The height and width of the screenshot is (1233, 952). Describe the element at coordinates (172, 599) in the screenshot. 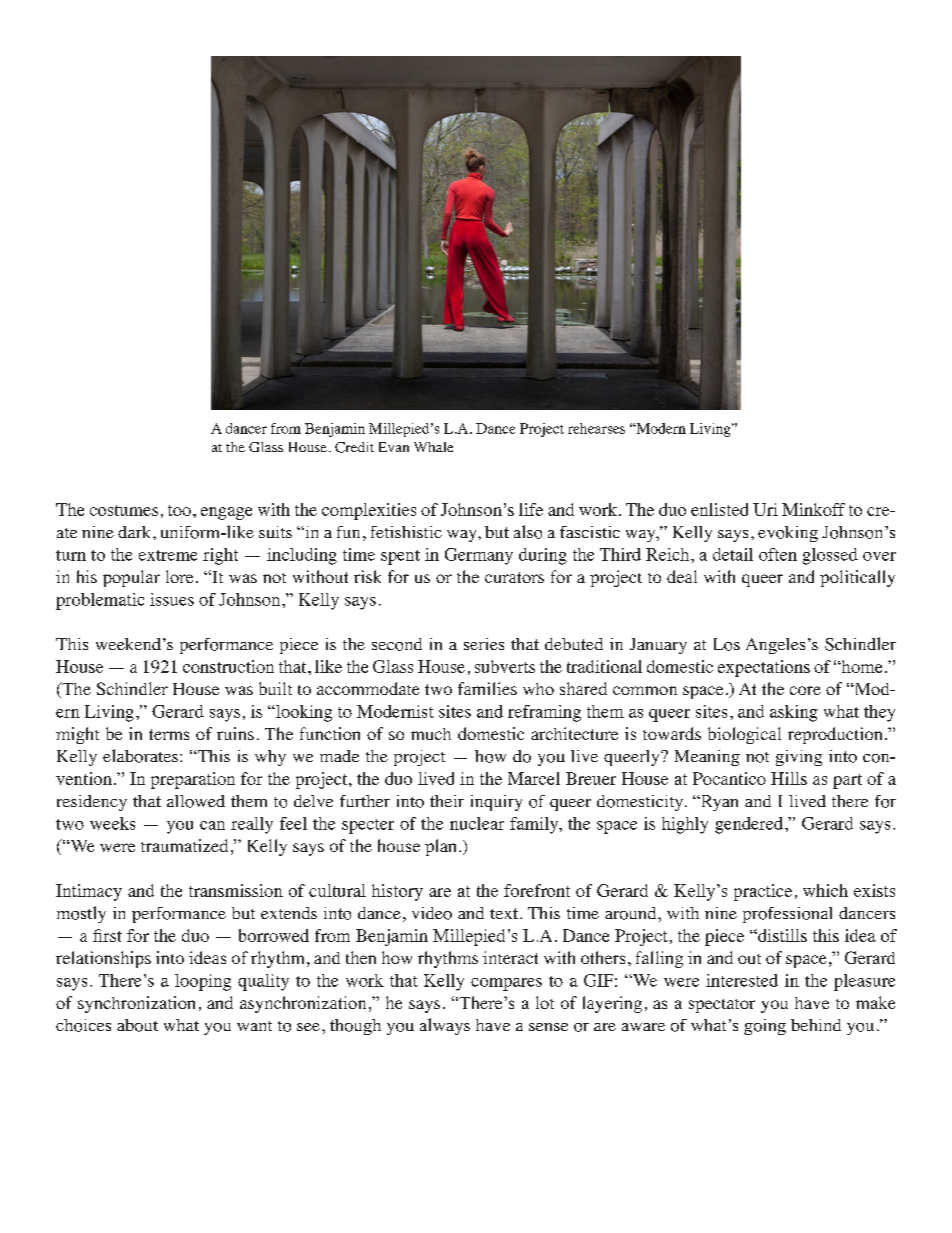

I see `issues` at that location.
